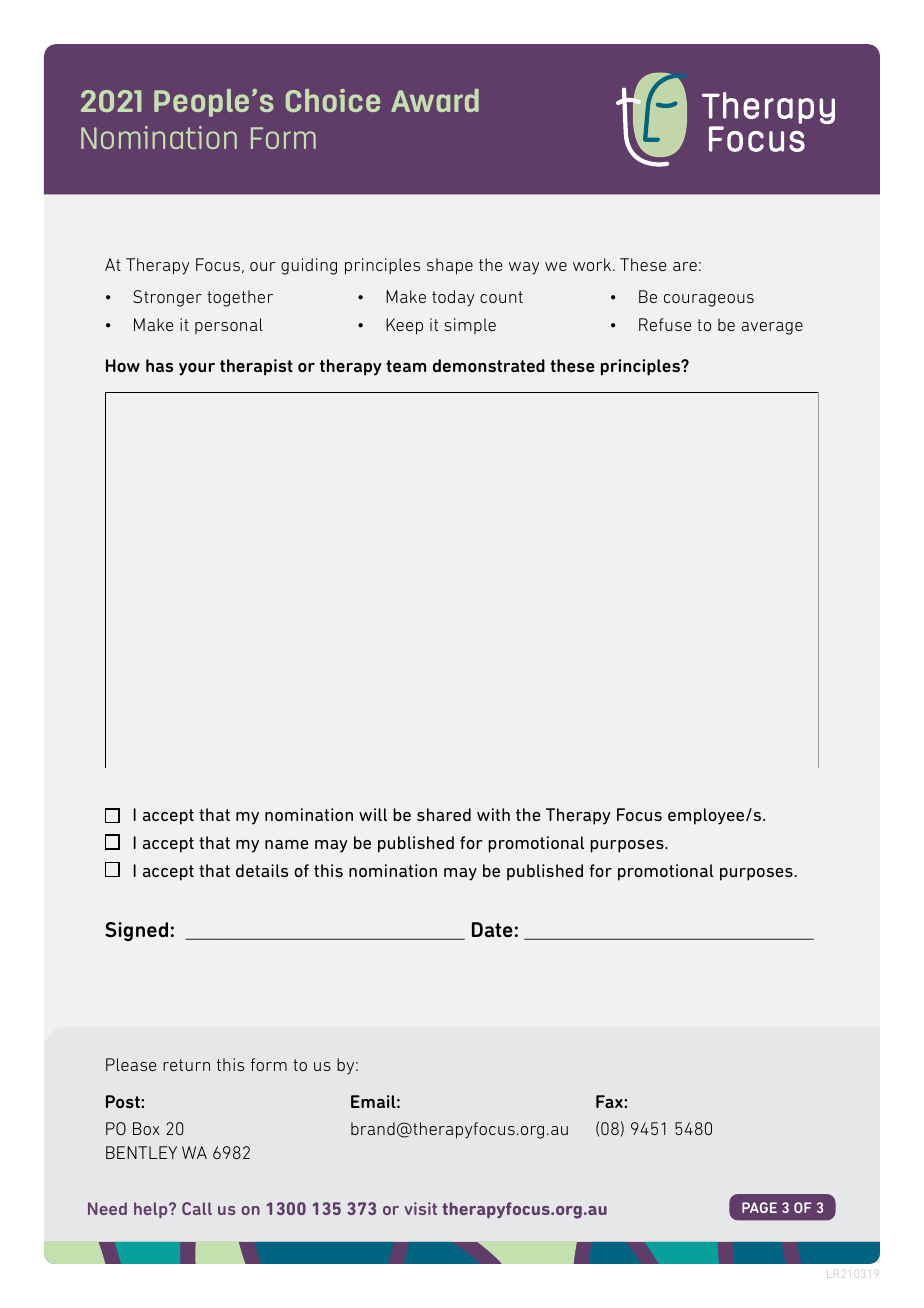  I want to click on work, so click(593, 264).
